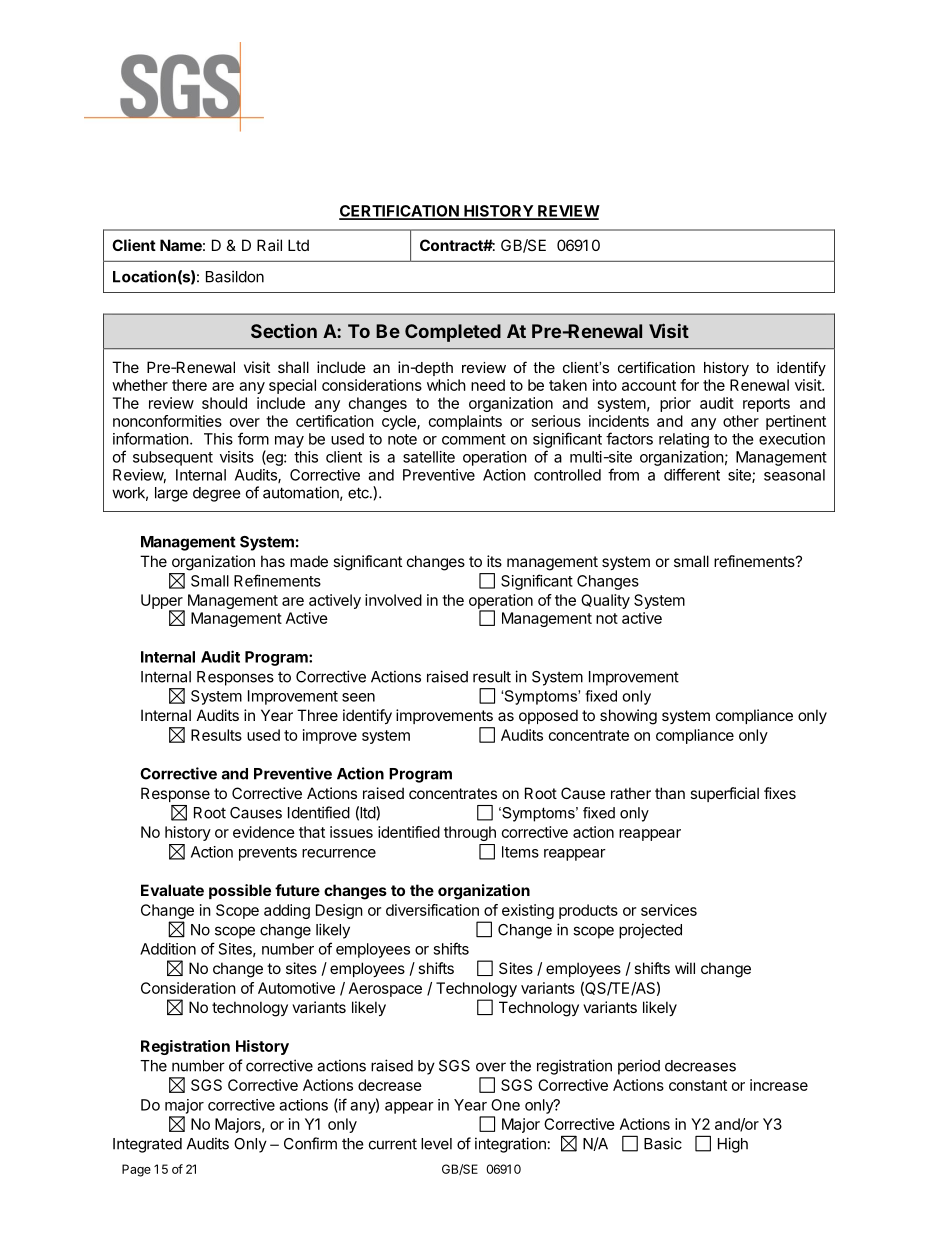  I want to click on account, so click(649, 385).
